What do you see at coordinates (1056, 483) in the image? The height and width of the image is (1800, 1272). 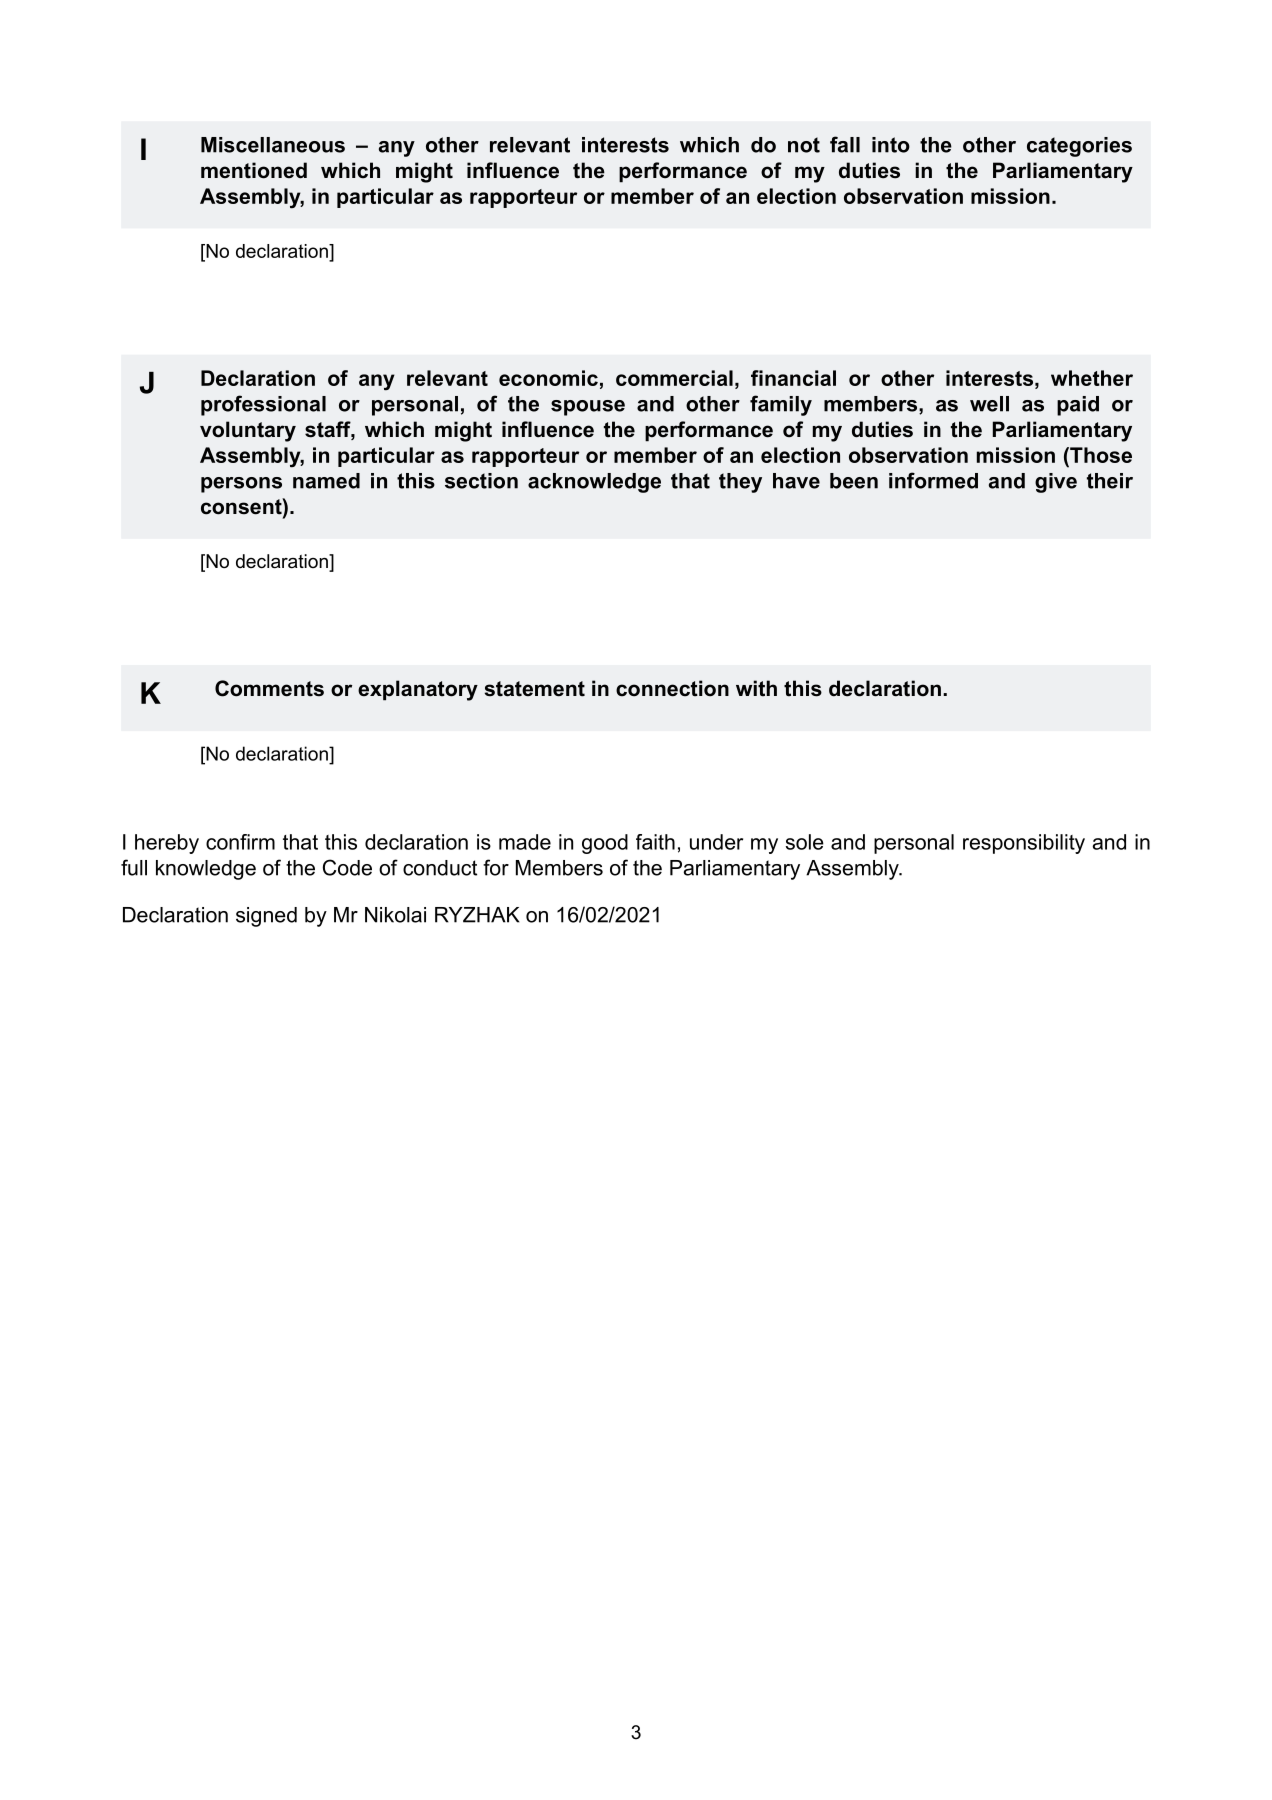 I see `give` at bounding box center [1056, 483].
